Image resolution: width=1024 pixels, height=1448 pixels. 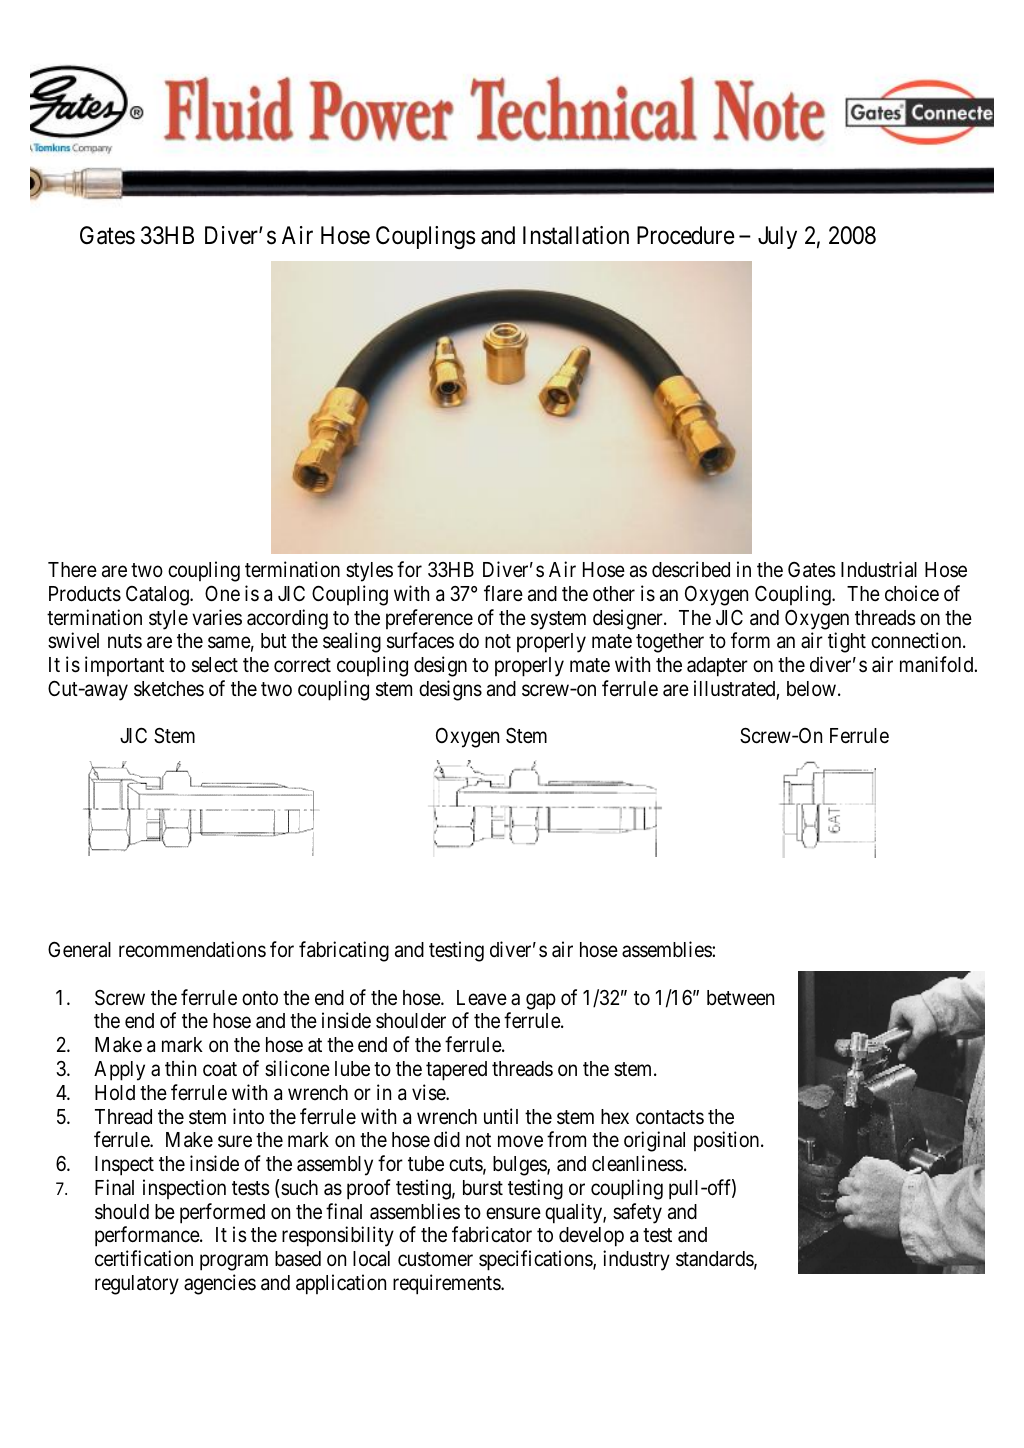 What do you see at coordinates (215, 665) in the page?
I see `select` at bounding box center [215, 665].
